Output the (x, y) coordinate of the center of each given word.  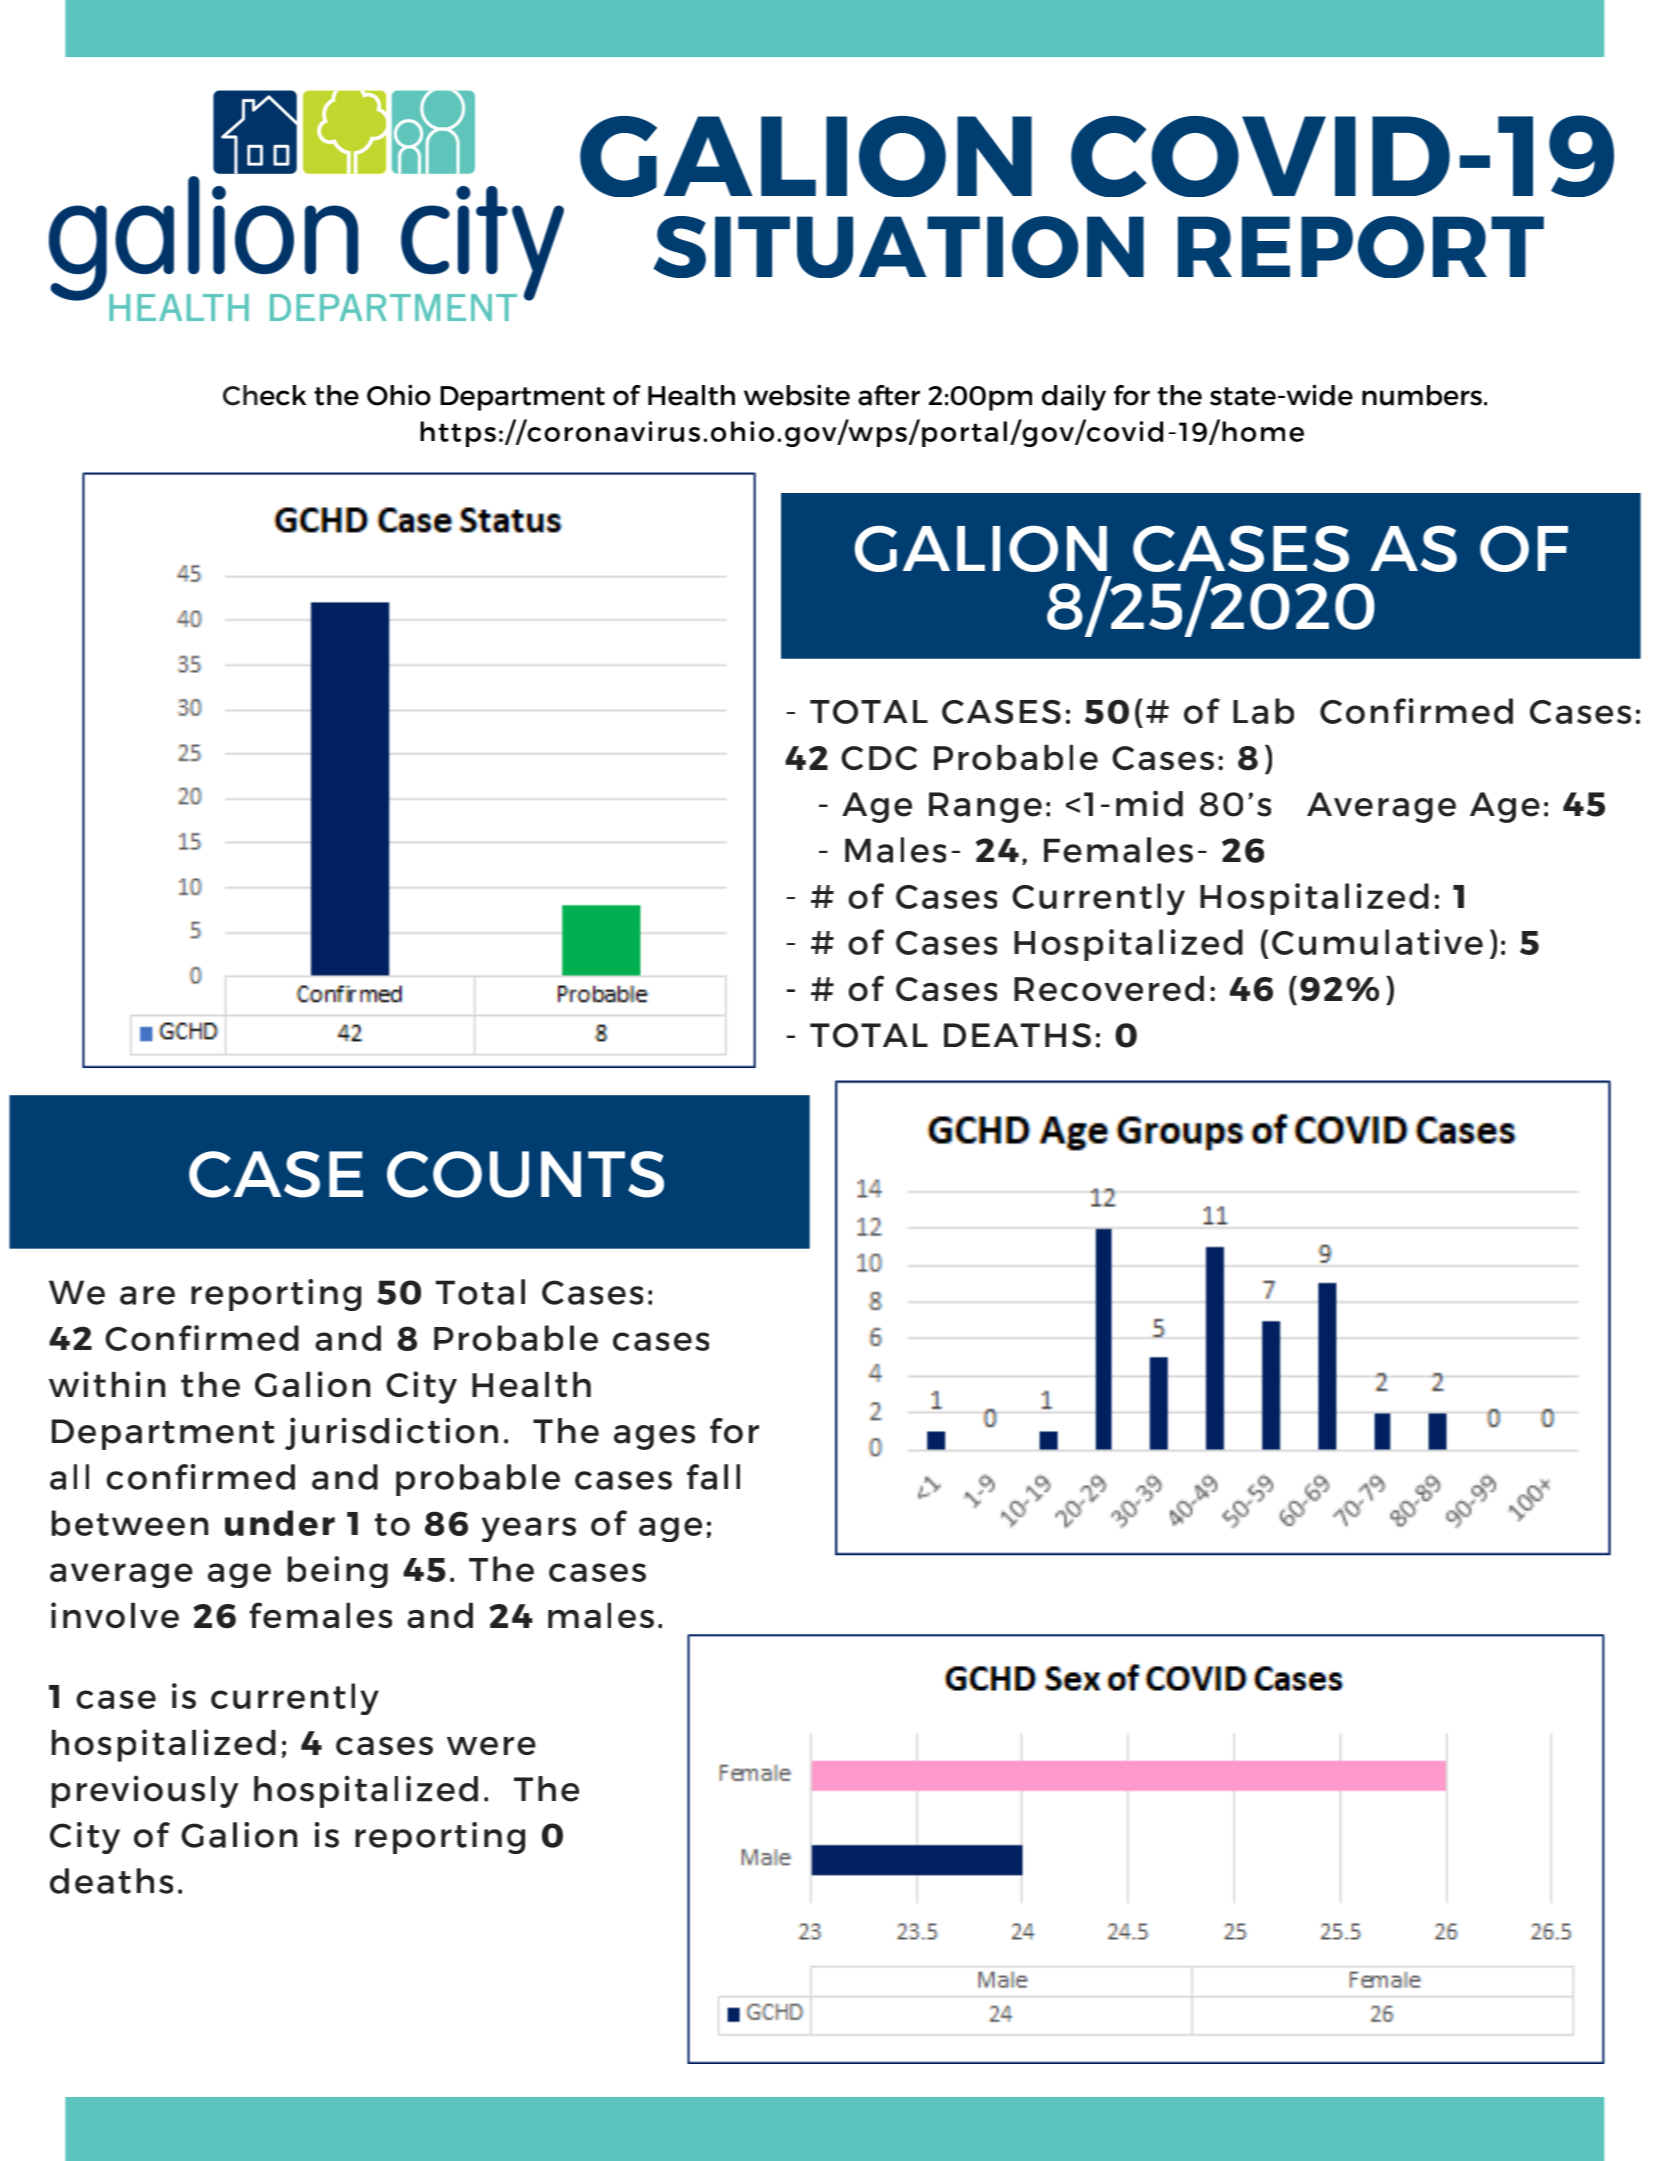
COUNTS (525, 1174)
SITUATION (898, 247)
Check (264, 395)
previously (145, 1791)
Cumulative (1377, 942)
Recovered (1109, 988)
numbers (1422, 395)
